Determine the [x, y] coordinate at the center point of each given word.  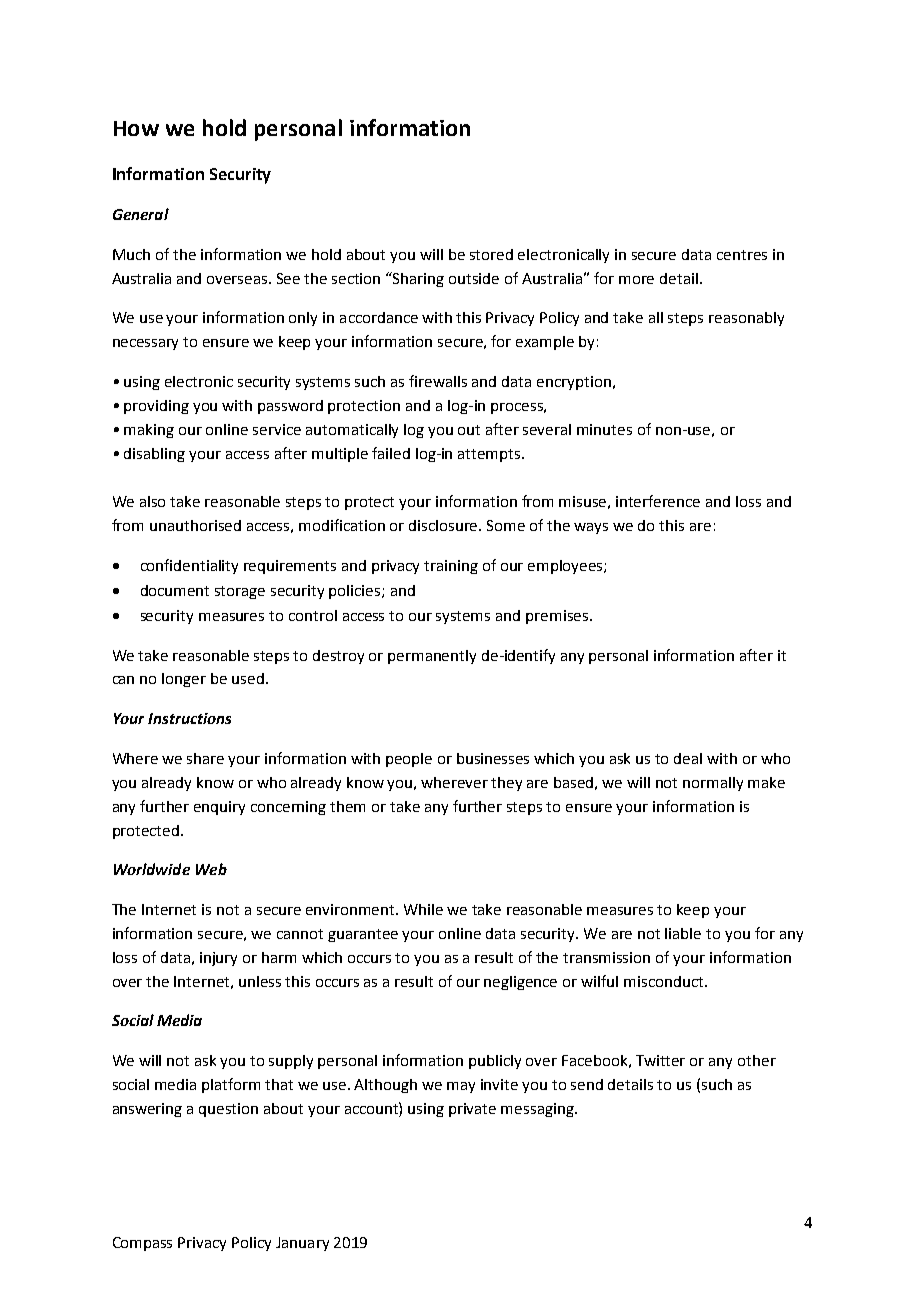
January [302, 1244]
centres [742, 255]
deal [688, 758]
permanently [432, 657]
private [472, 1110]
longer [184, 680]
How [136, 128]
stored [491, 254]
